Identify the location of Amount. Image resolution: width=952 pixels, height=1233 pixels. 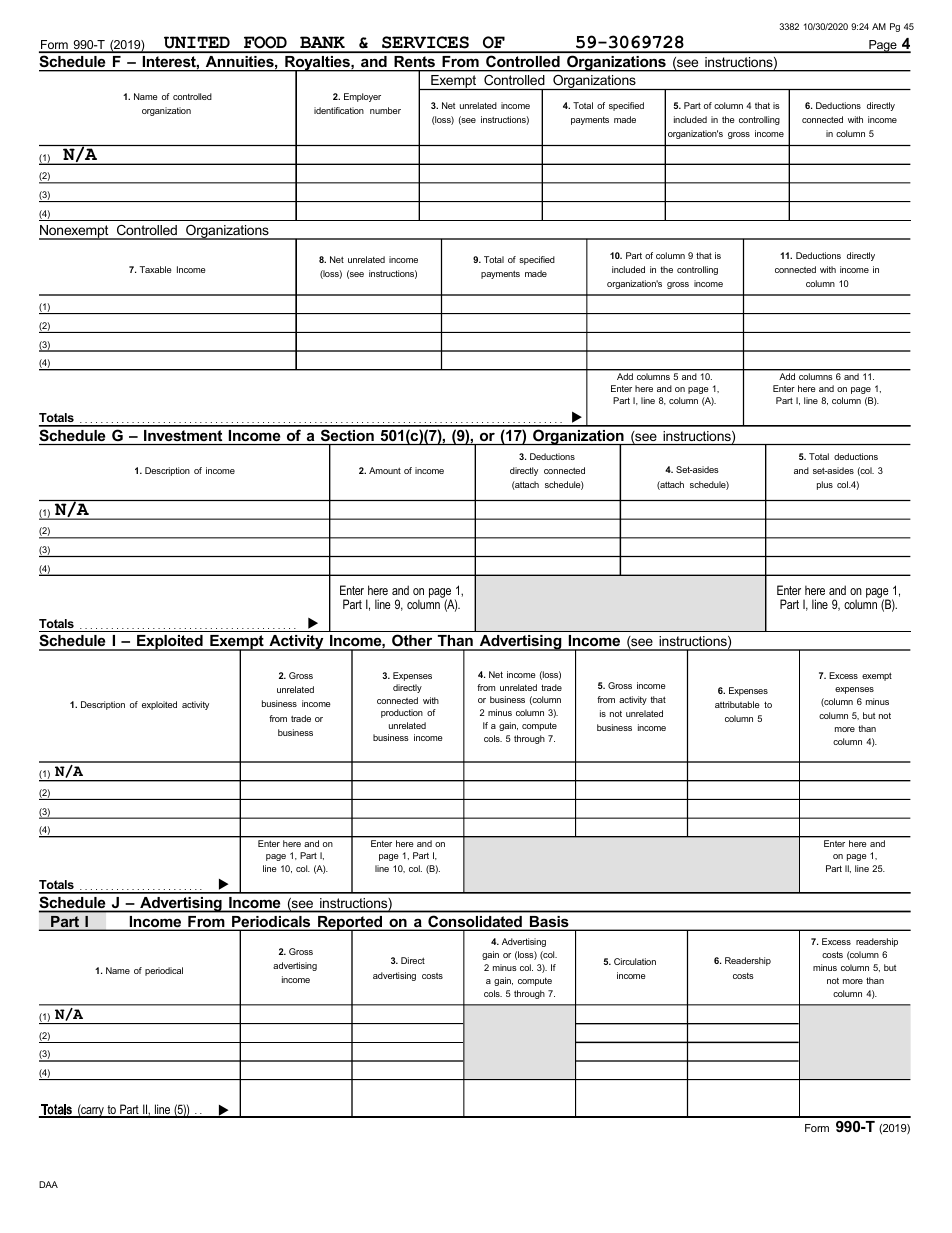
(385, 470).
